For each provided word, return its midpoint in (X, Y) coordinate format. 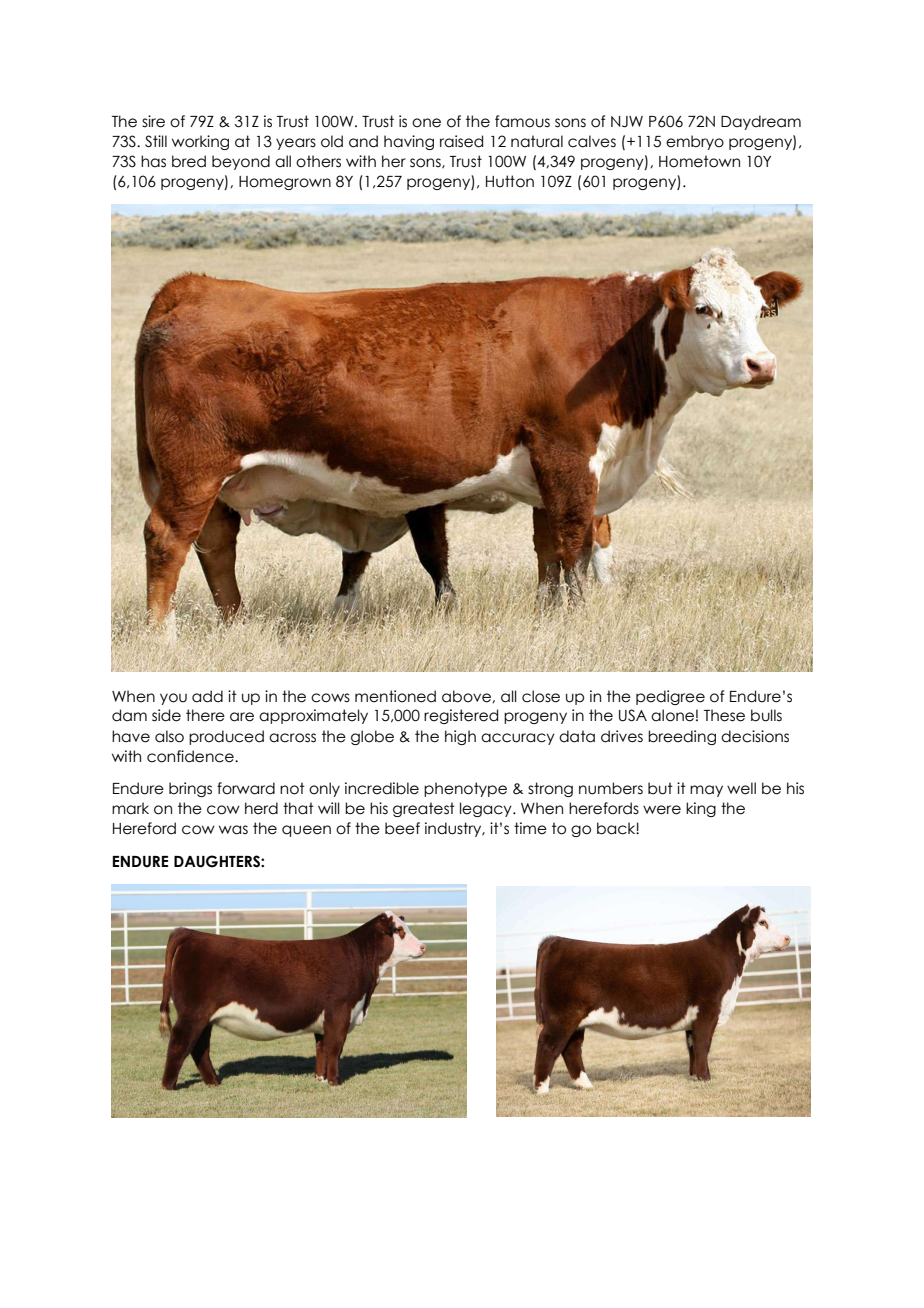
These (724, 715)
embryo (695, 142)
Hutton (510, 181)
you (173, 699)
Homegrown (285, 183)
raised (461, 141)
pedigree (670, 697)
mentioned (395, 696)
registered (461, 716)
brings (190, 789)
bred (189, 161)
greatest (424, 809)
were (662, 810)
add (207, 696)
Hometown (699, 161)
